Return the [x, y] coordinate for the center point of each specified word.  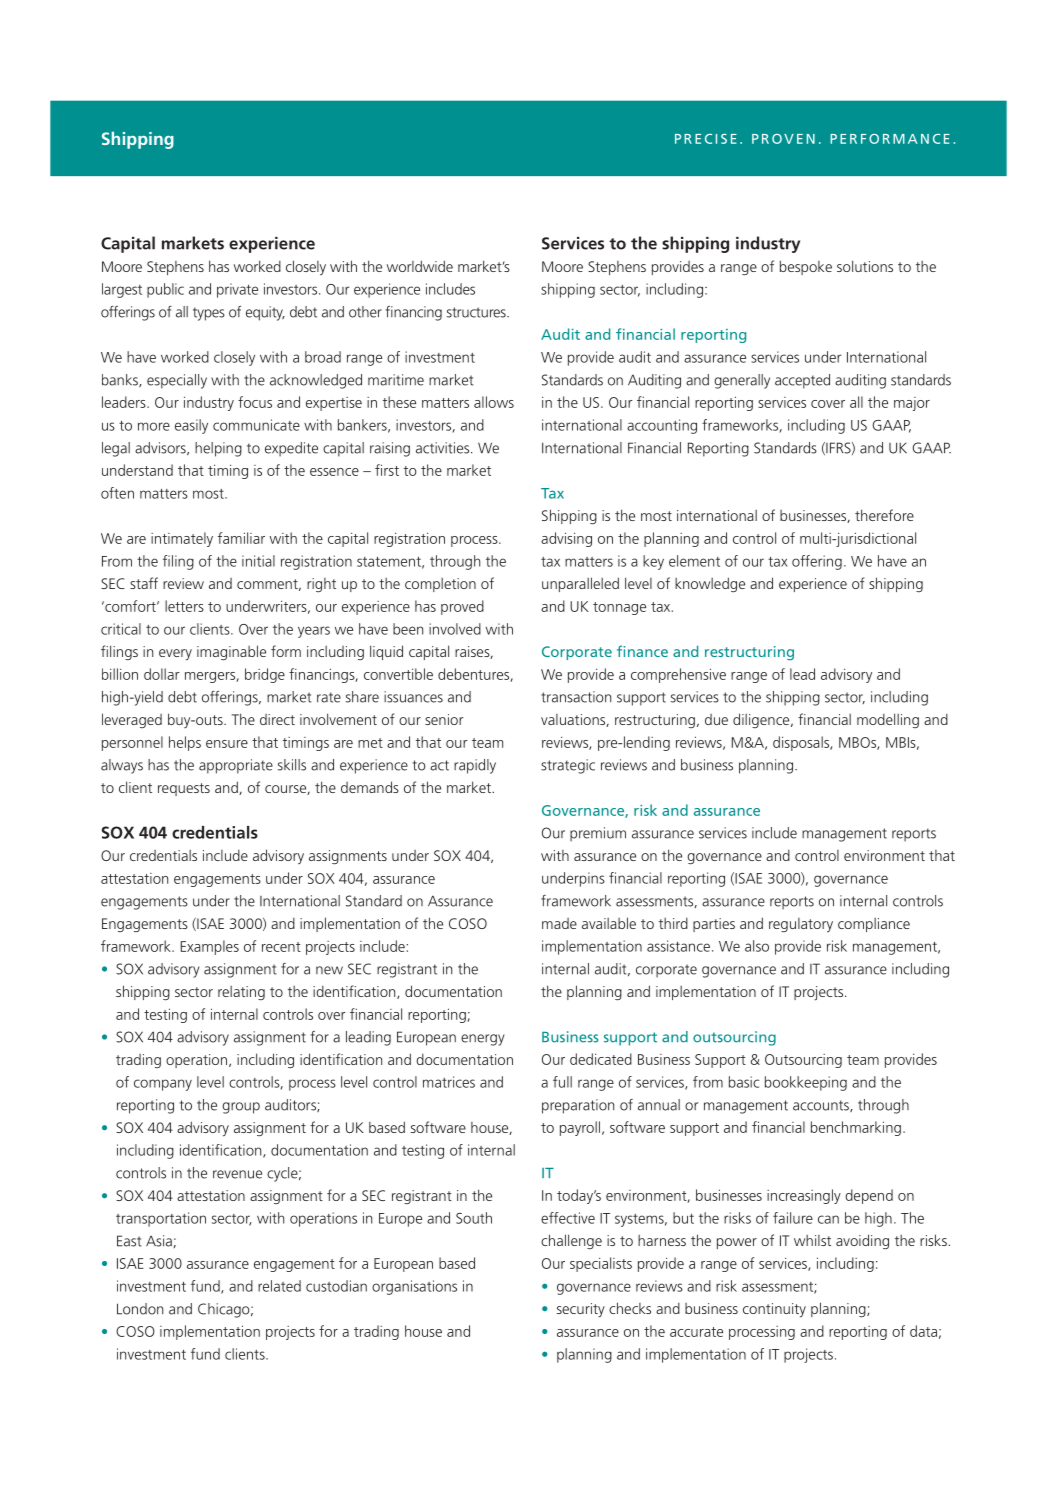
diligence [762, 720]
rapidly [475, 766]
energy [483, 1040]
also [757, 946]
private [237, 290]
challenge [571, 1241]
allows [494, 402]
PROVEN [783, 139]
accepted [802, 381]
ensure [227, 744]
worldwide [420, 266]
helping [218, 449]
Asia [160, 1241]
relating [241, 993]
